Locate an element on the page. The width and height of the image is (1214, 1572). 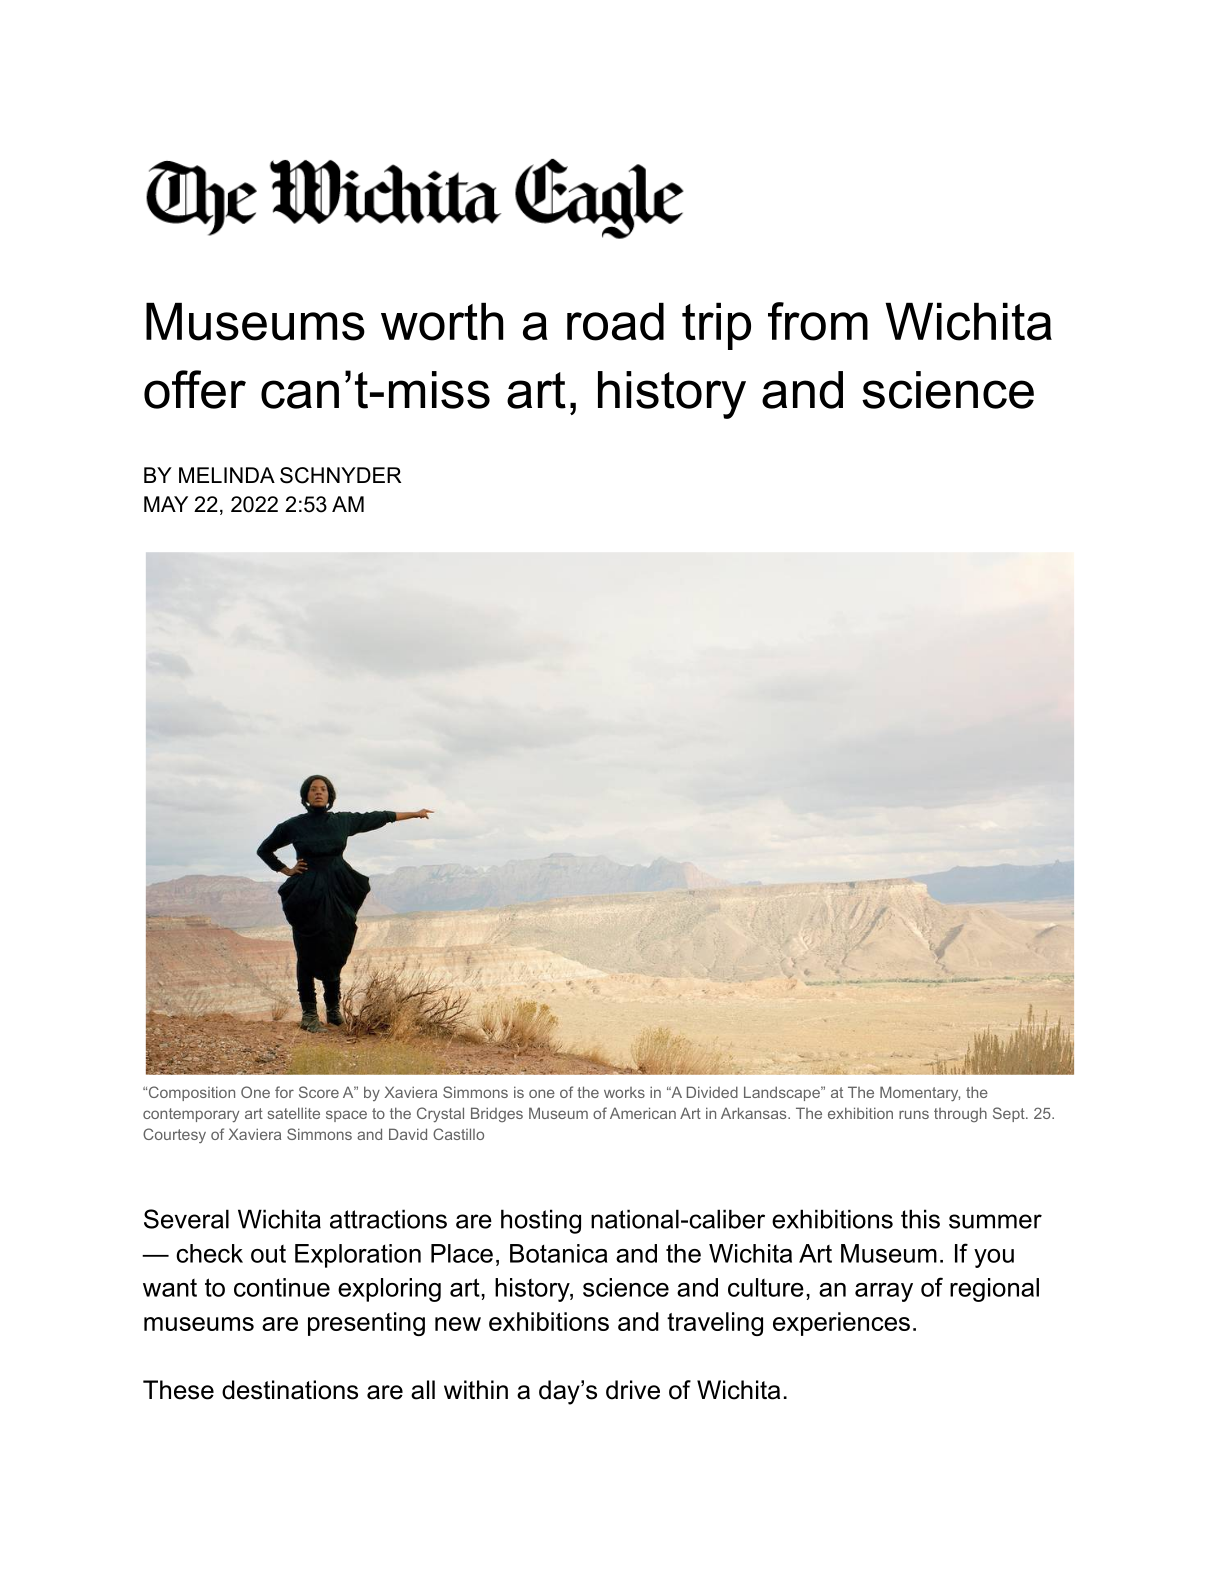
runs is located at coordinates (914, 1114).
